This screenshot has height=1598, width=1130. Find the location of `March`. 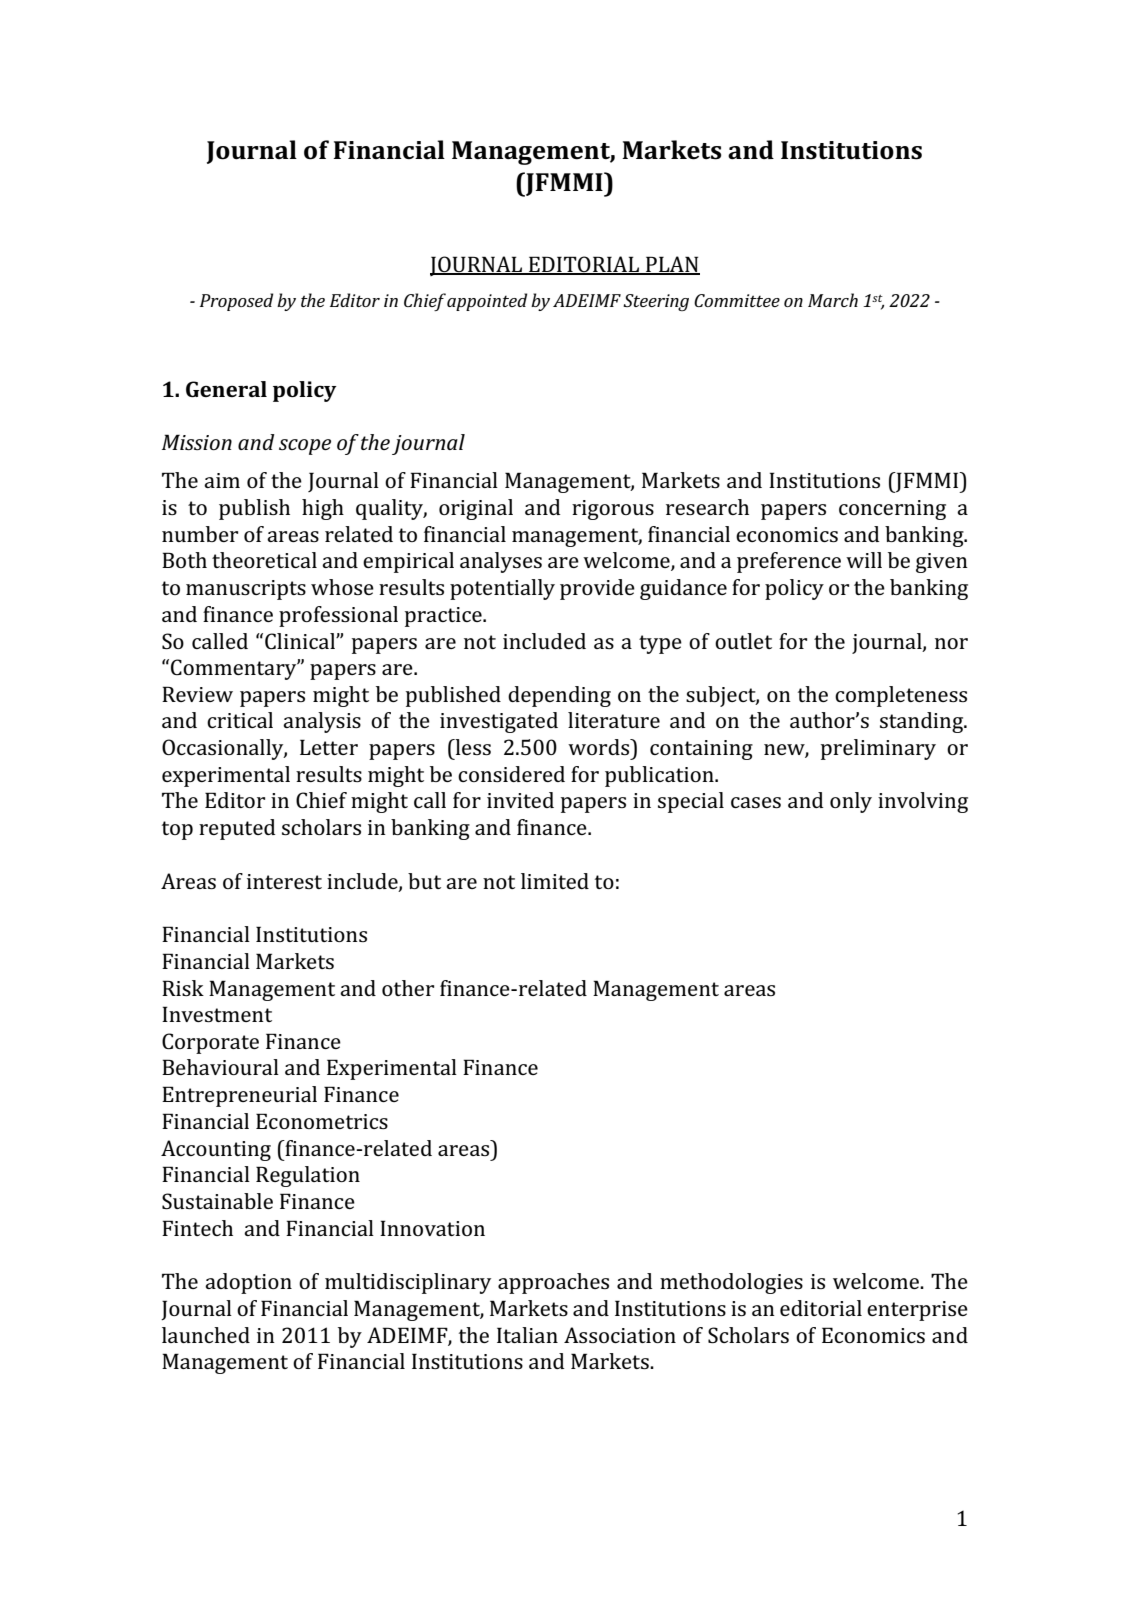

March is located at coordinates (833, 300).
